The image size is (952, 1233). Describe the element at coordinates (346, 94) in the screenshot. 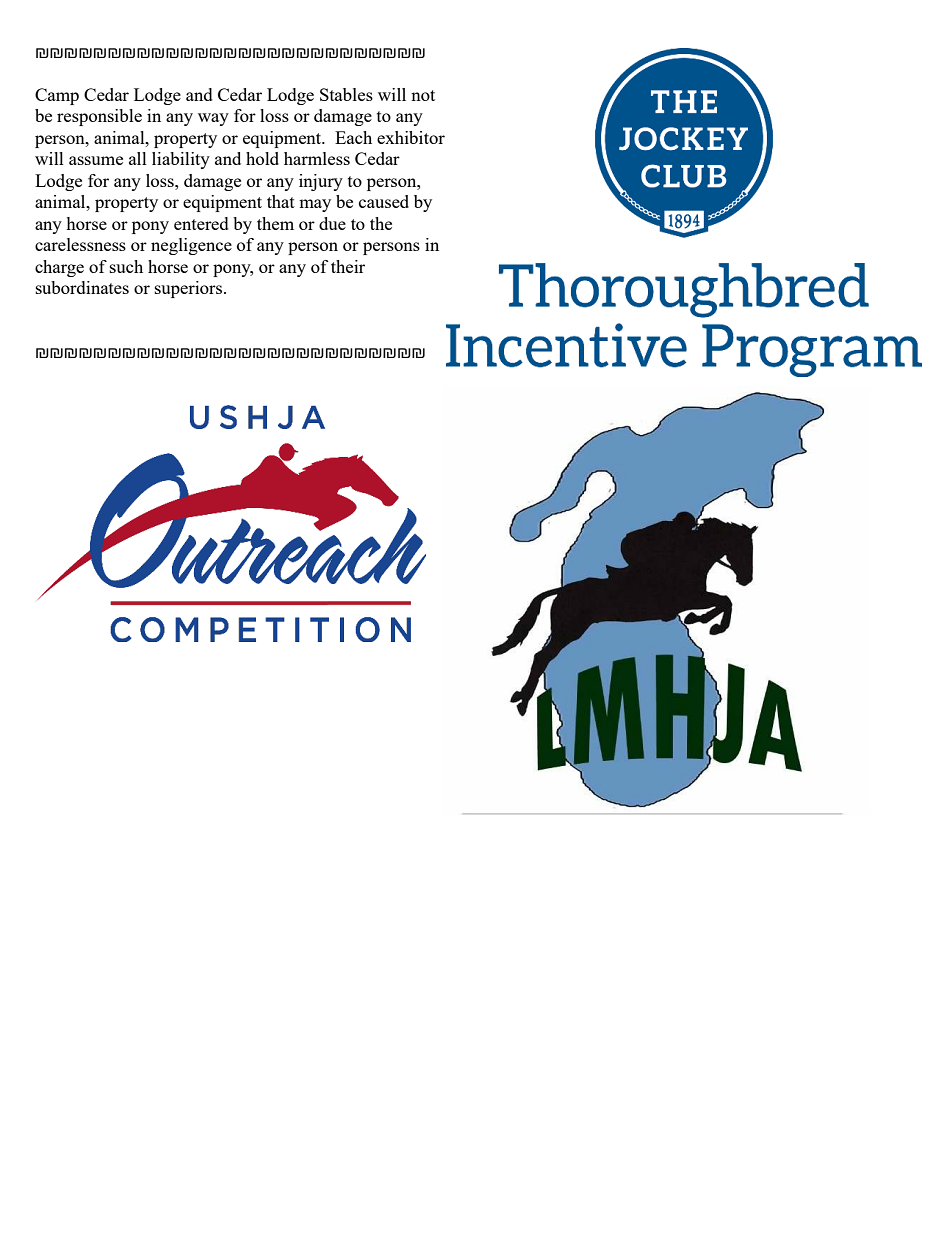

I see `Stables` at that location.
